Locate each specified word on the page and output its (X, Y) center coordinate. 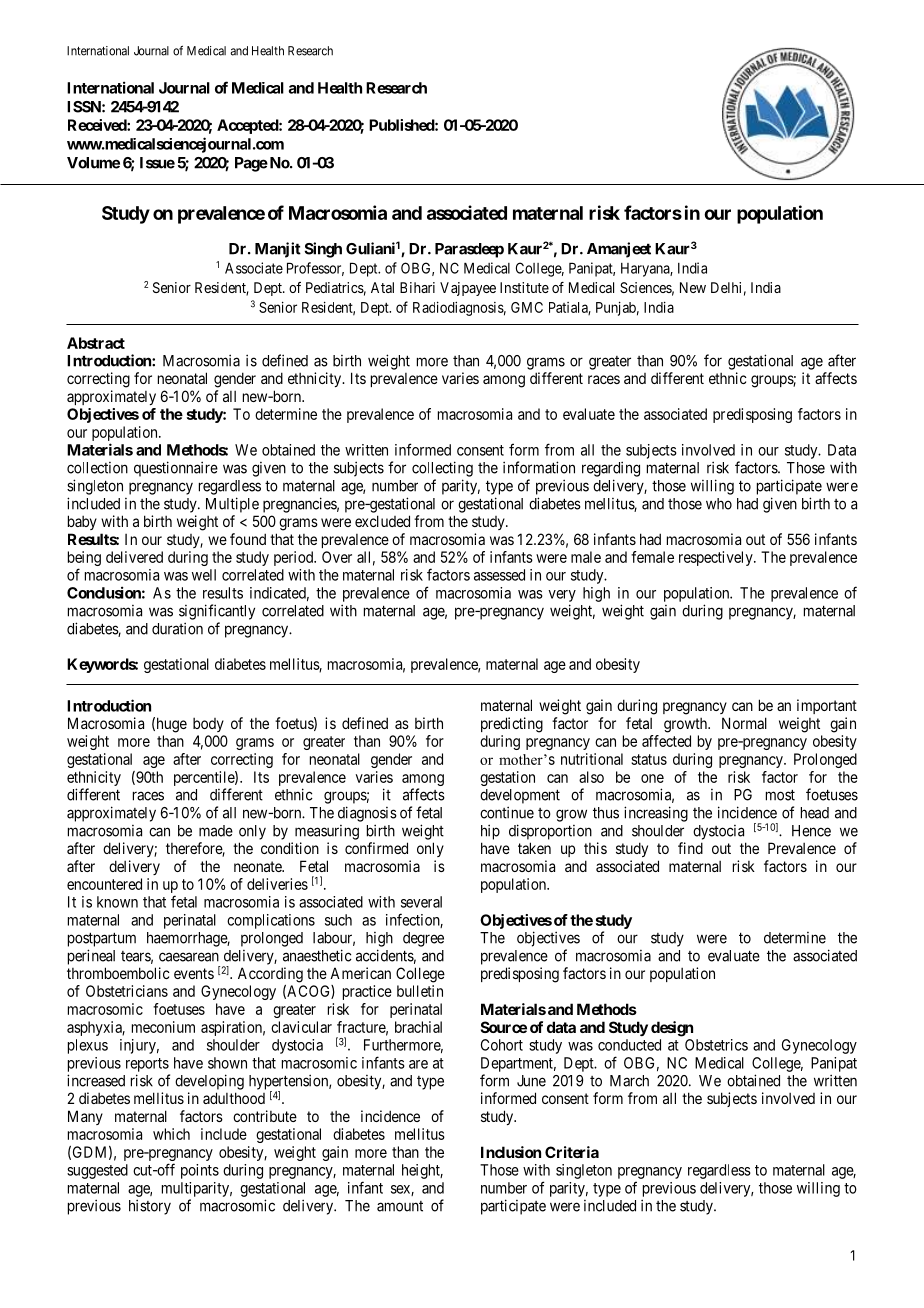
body (208, 725)
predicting (512, 725)
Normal (744, 723)
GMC (527, 307)
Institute (524, 287)
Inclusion (511, 1152)
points (200, 1171)
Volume (93, 163)
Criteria (572, 1152)
